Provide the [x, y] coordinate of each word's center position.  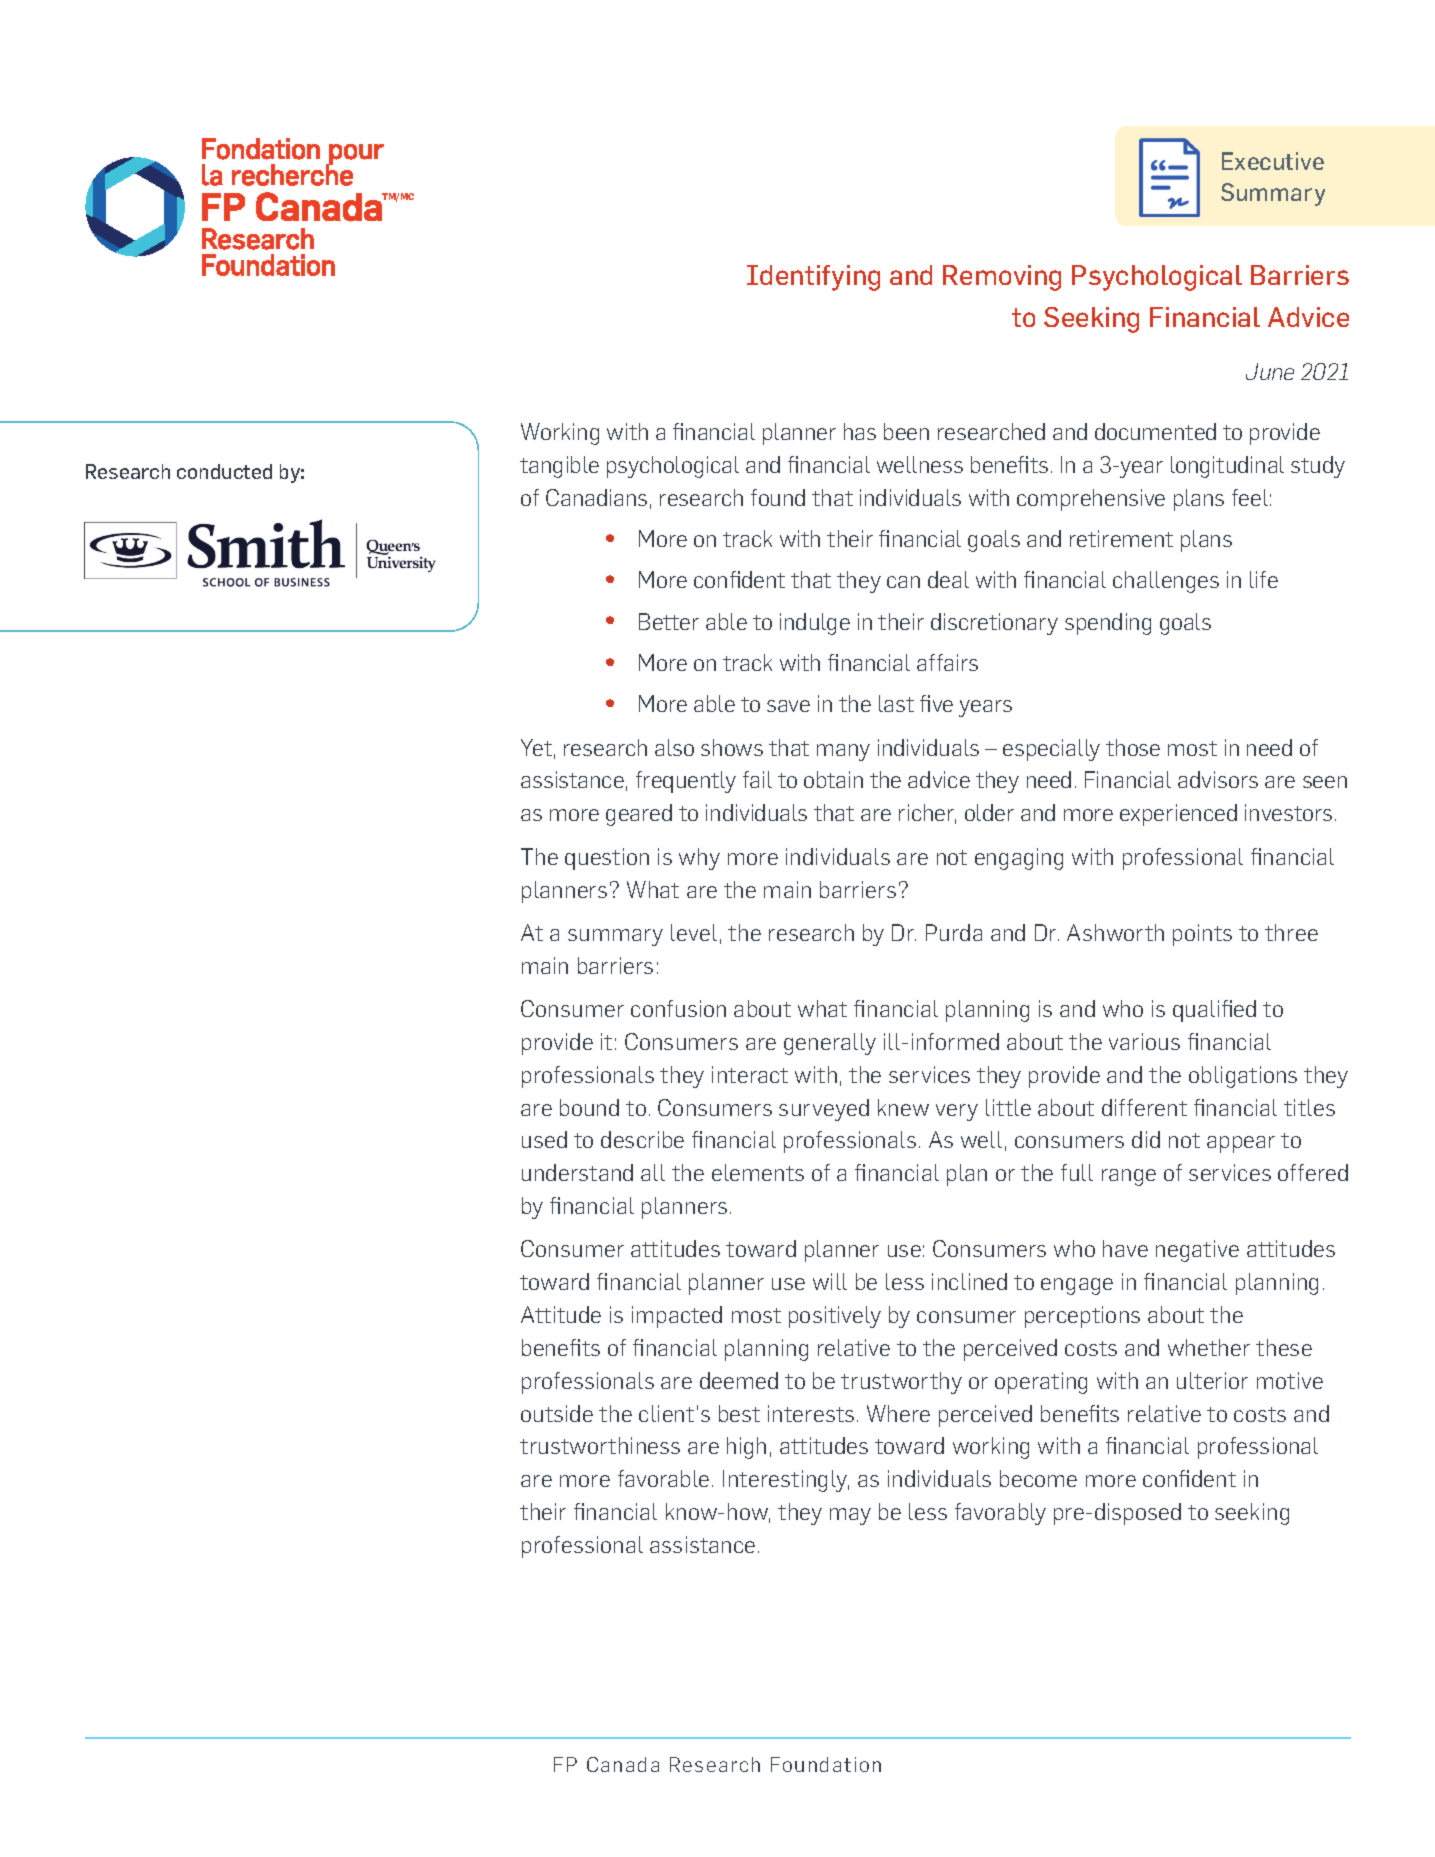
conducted [224, 471]
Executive [1273, 161]
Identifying [813, 278]
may [850, 1516]
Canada [623, 1764]
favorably [1000, 1514]
